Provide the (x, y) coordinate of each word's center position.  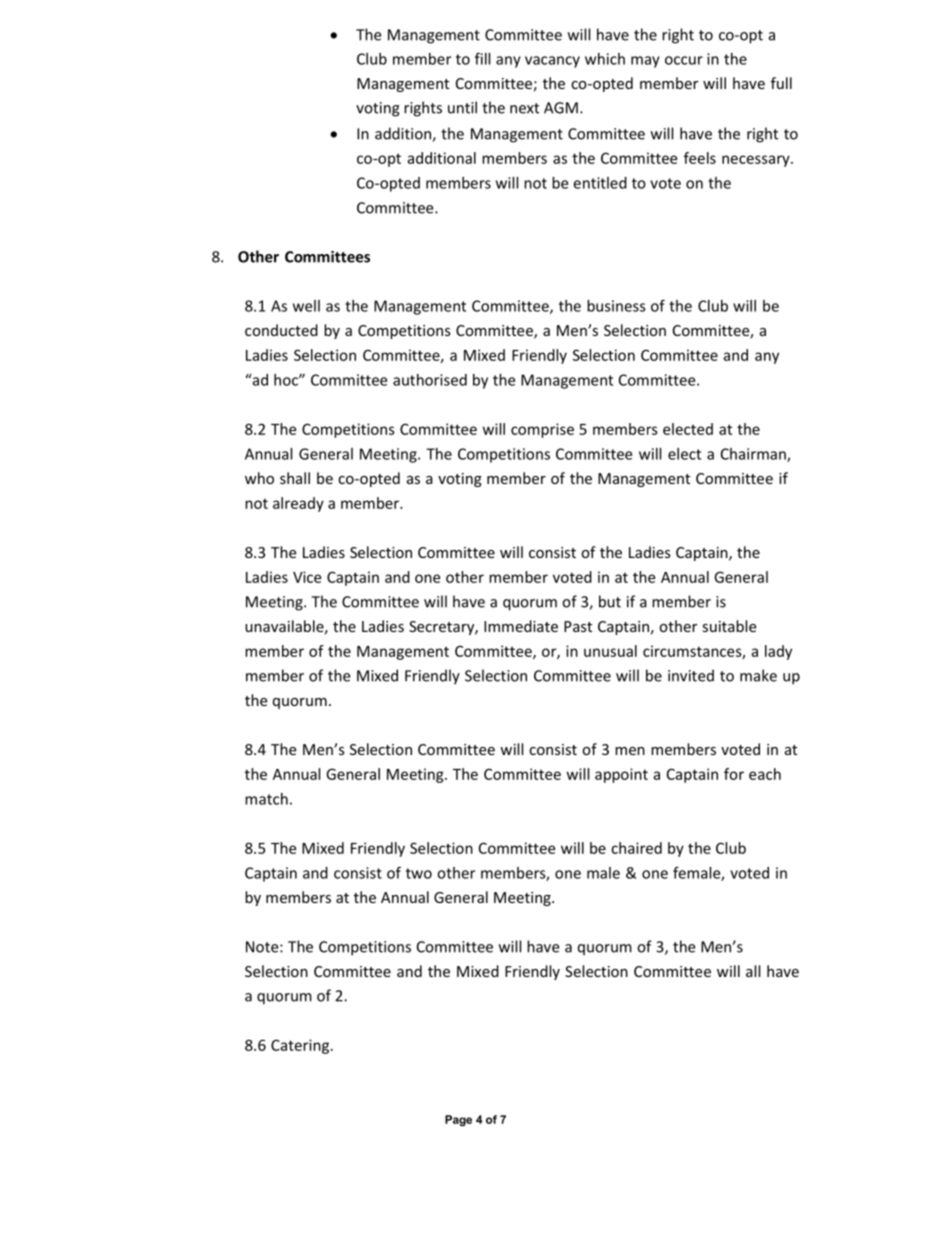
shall (295, 478)
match (266, 799)
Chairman (754, 455)
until (462, 107)
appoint (621, 775)
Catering (301, 1046)
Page (458, 1121)
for (734, 774)
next (524, 108)
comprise (542, 430)
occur (684, 60)
